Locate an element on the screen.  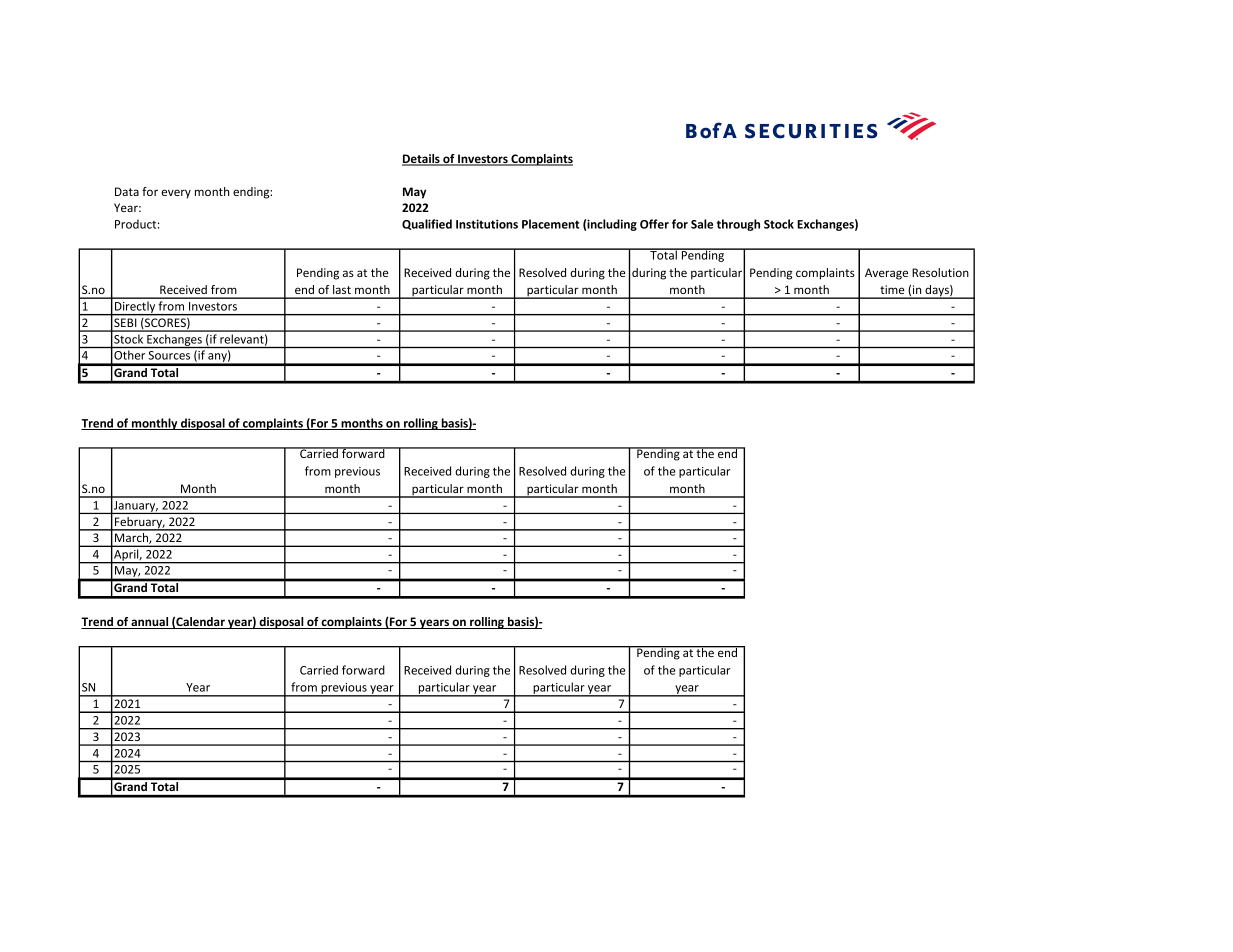
Offer is located at coordinates (654, 224).
